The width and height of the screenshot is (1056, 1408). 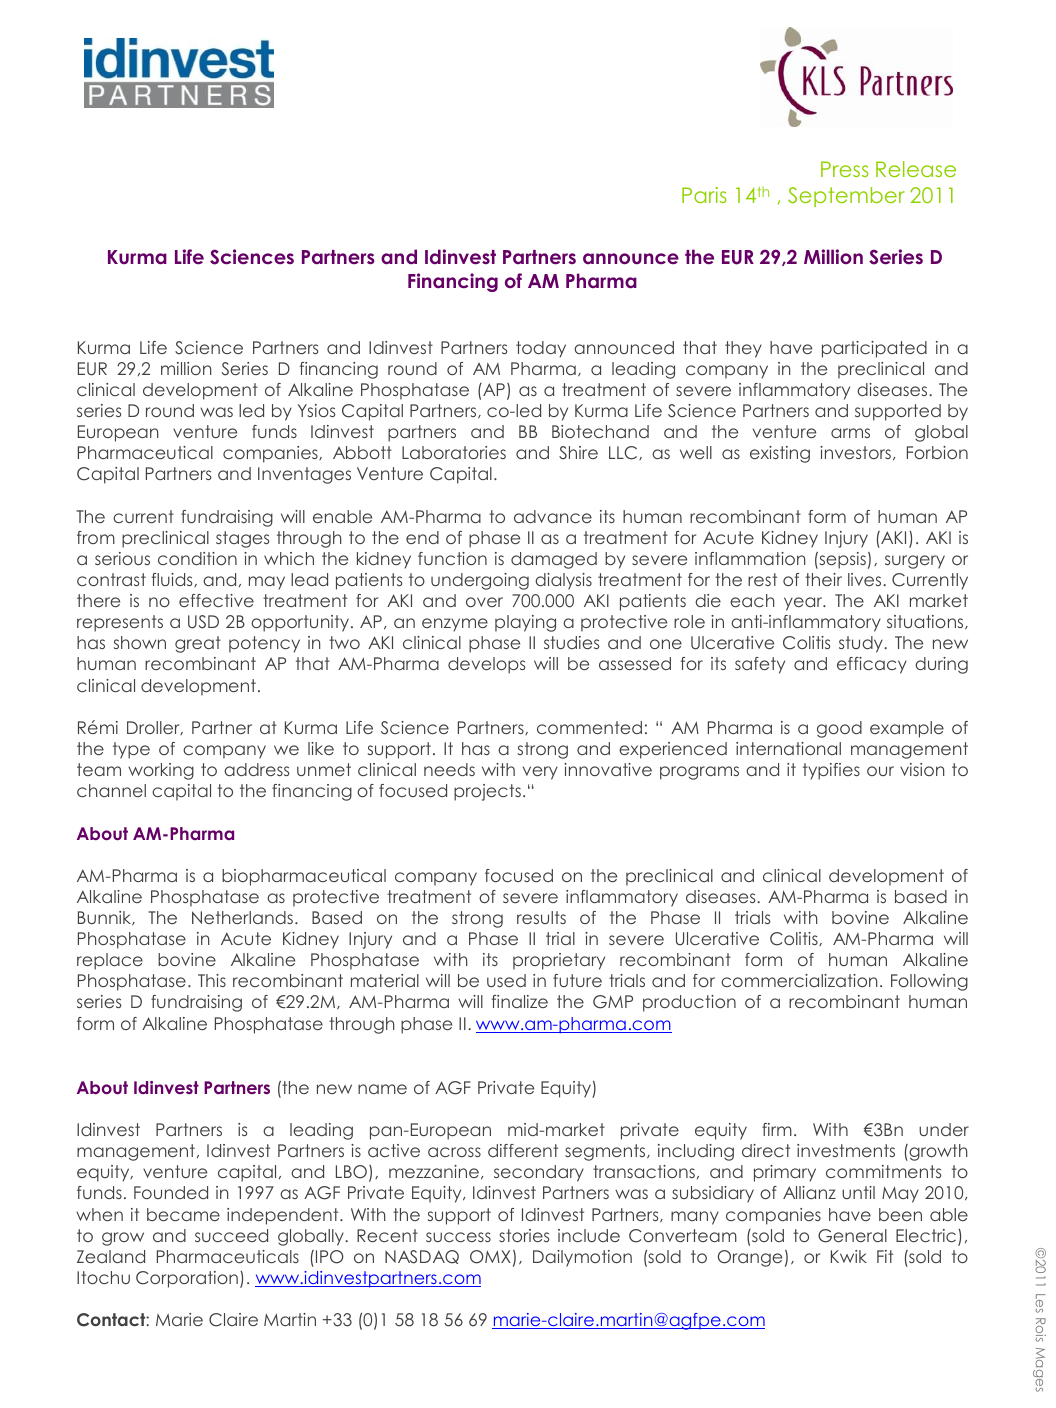 I want to click on today, so click(x=541, y=349).
